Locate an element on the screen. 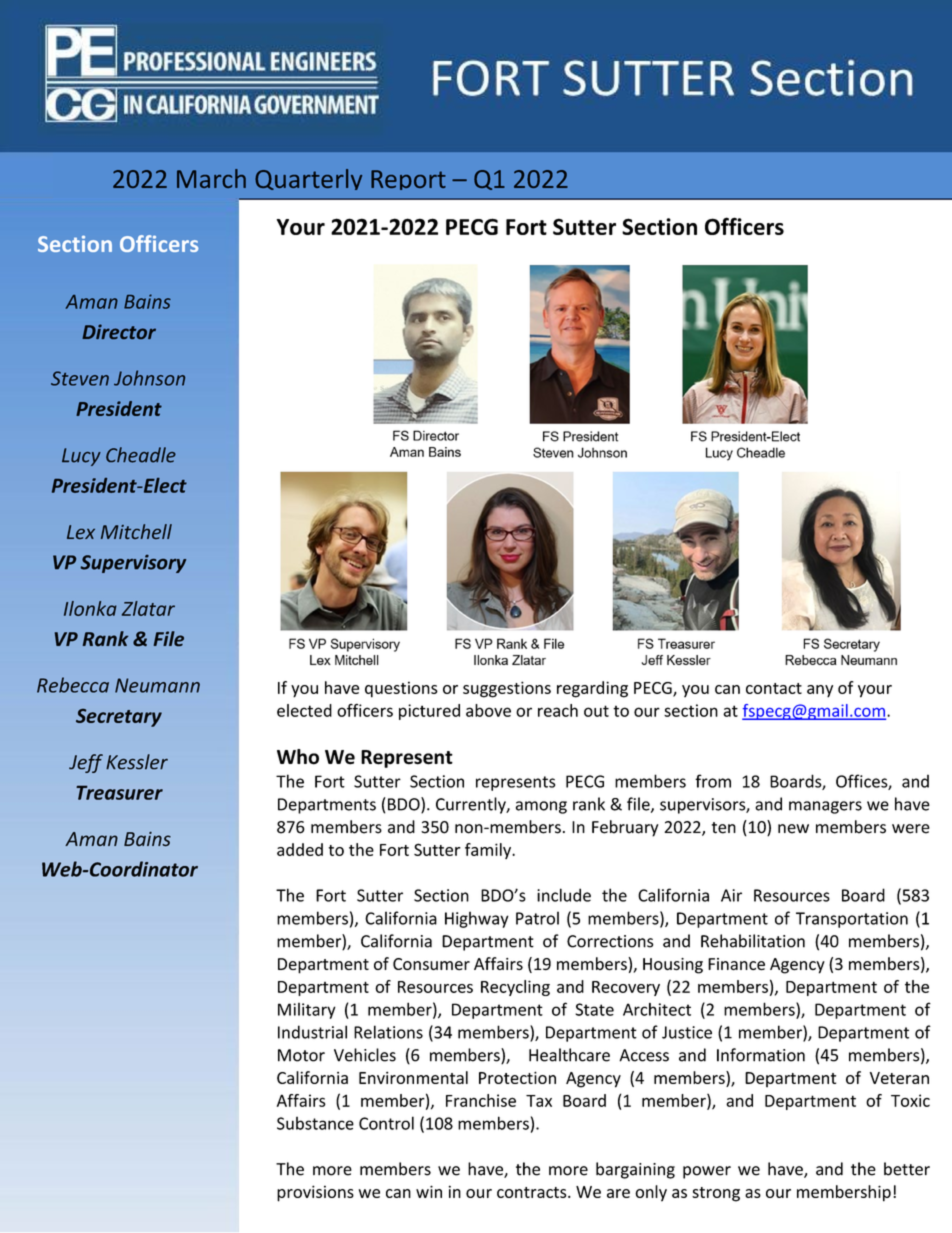 This screenshot has width=952, height=1233. Transportation is located at coordinates (852, 920).
